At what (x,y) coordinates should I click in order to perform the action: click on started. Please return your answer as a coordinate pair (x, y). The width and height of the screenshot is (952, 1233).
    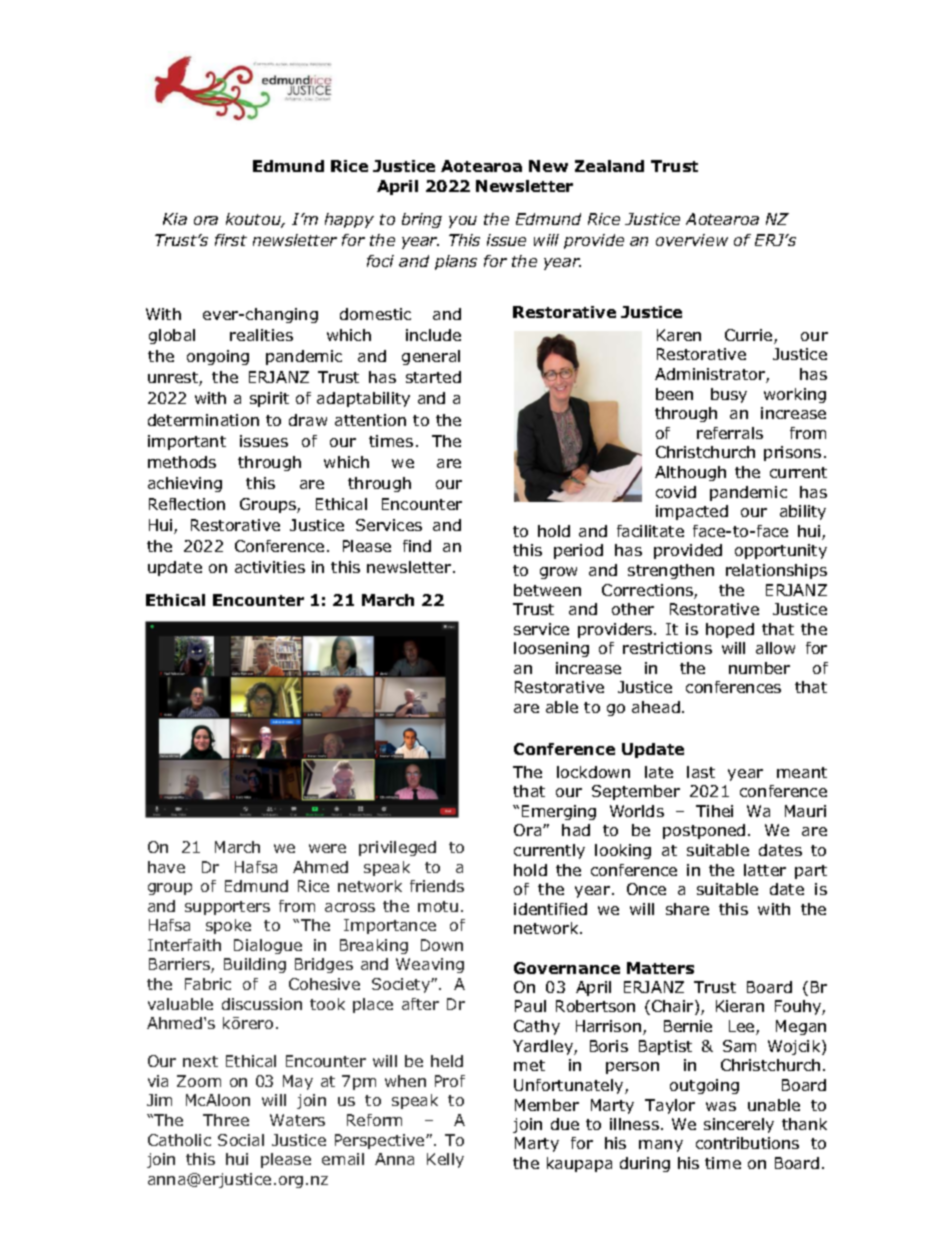
    Looking at the image, I should click on (433, 377).
